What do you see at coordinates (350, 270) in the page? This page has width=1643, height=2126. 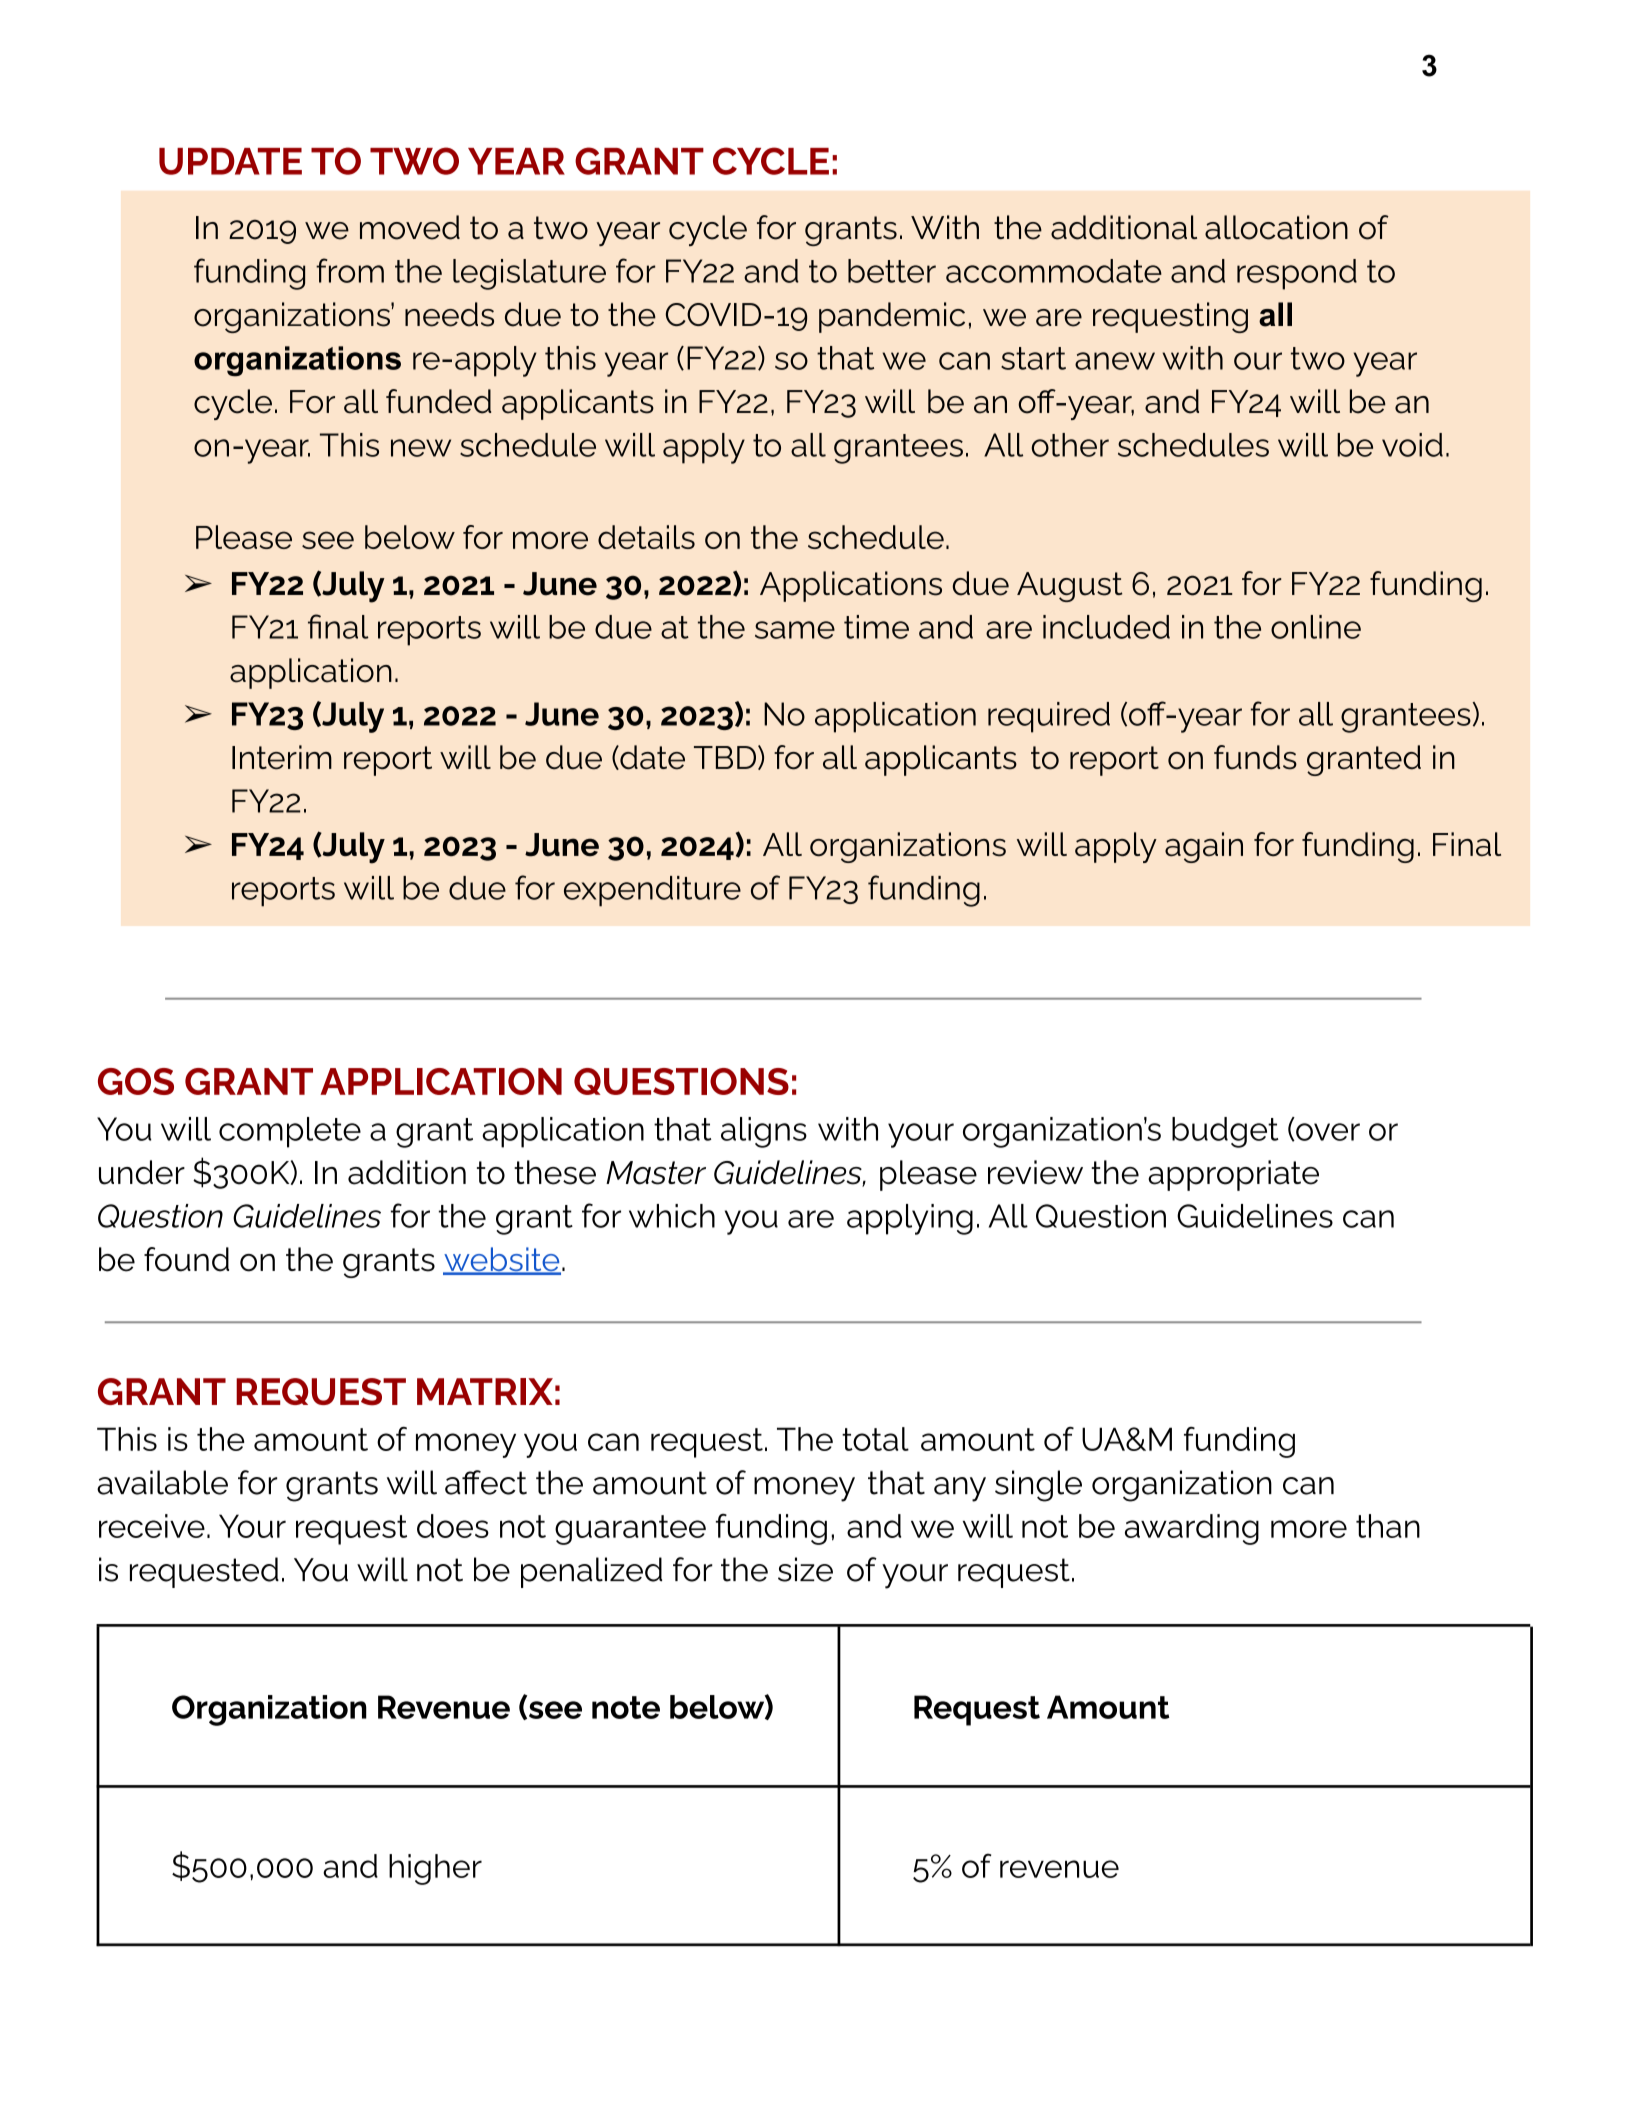 I see `from` at bounding box center [350, 270].
